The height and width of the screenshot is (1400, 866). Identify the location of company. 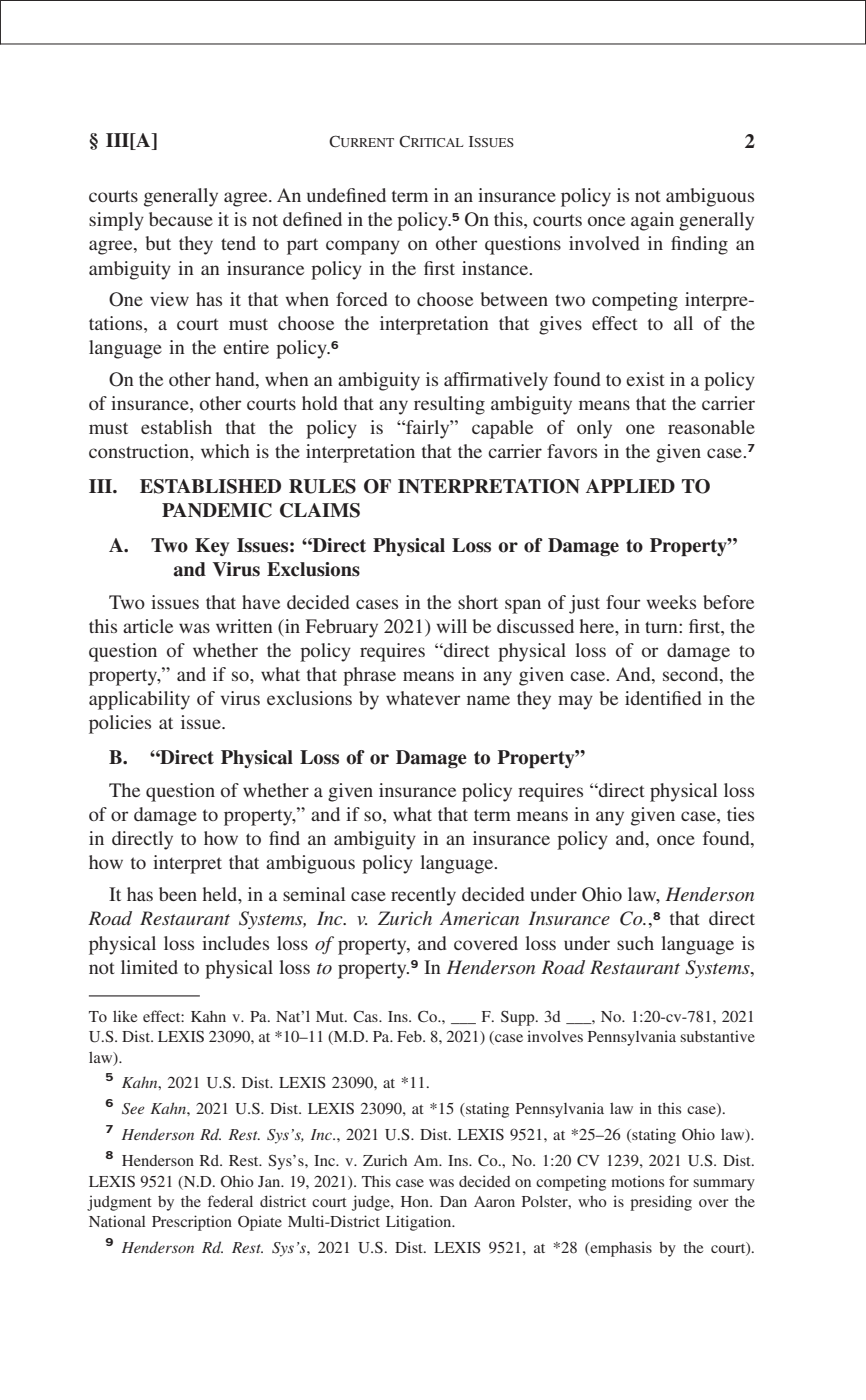
(363, 247).
